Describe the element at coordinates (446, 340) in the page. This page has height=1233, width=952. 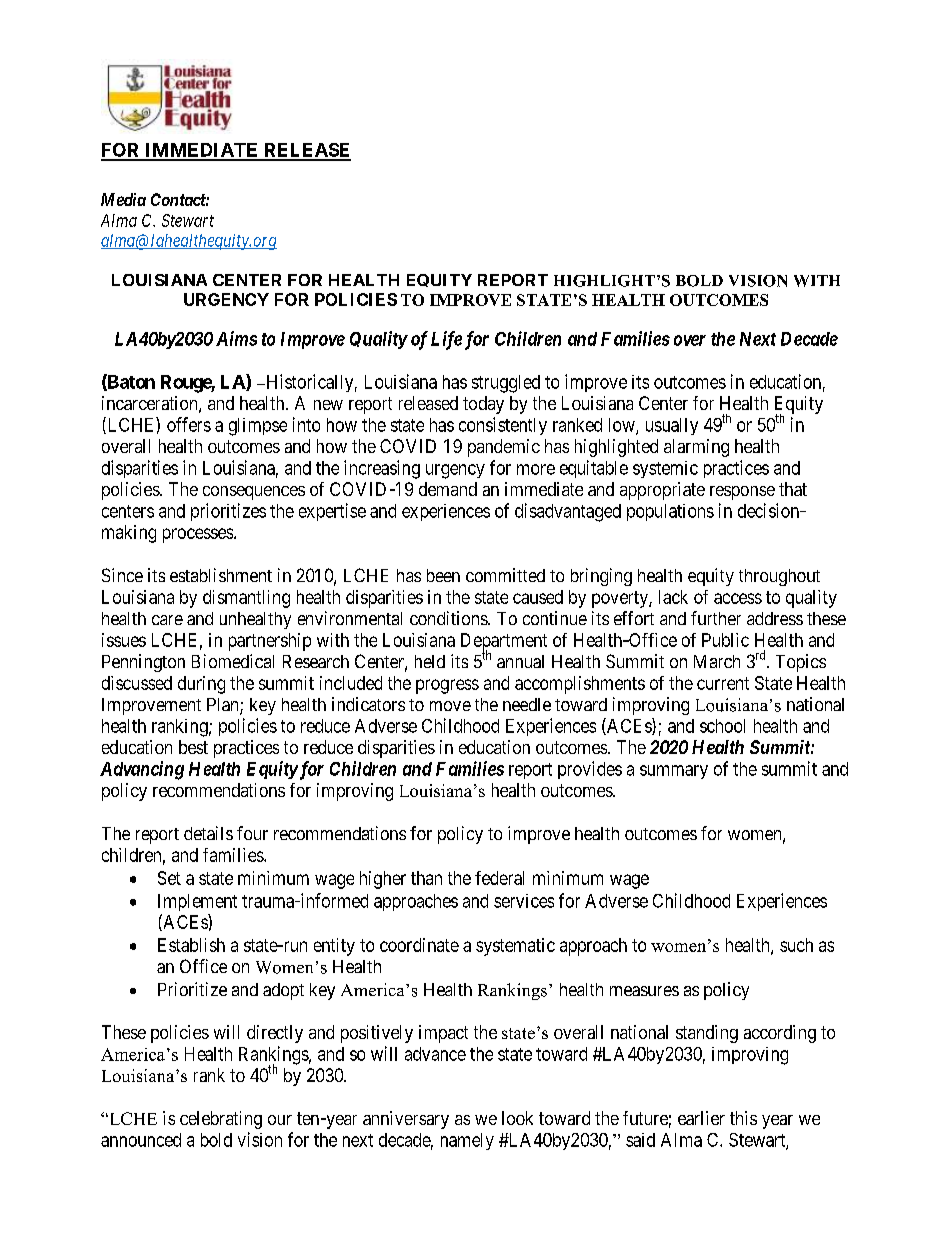
I see `Life` at that location.
